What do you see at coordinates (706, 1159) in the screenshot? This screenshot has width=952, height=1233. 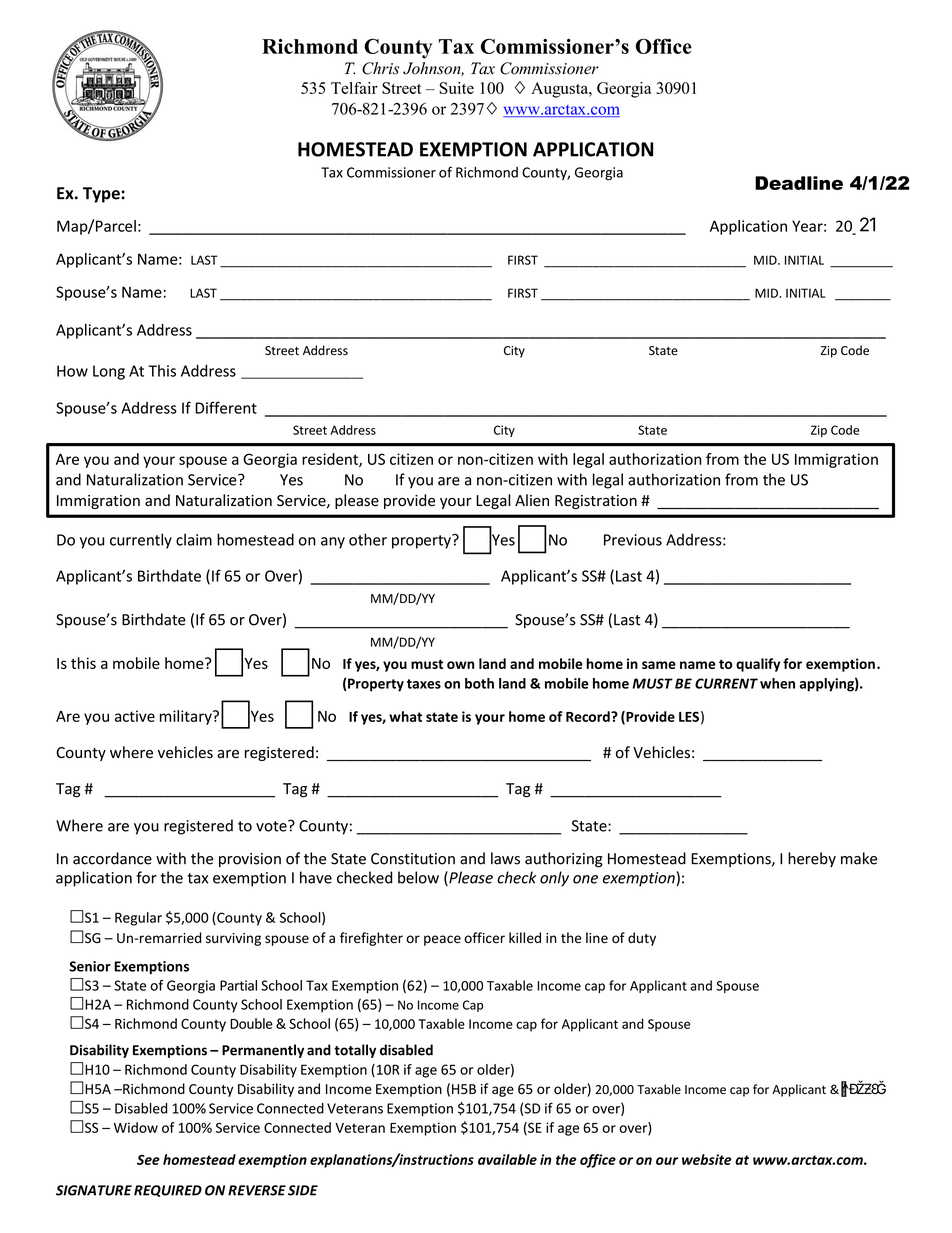 I see `website` at bounding box center [706, 1159].
